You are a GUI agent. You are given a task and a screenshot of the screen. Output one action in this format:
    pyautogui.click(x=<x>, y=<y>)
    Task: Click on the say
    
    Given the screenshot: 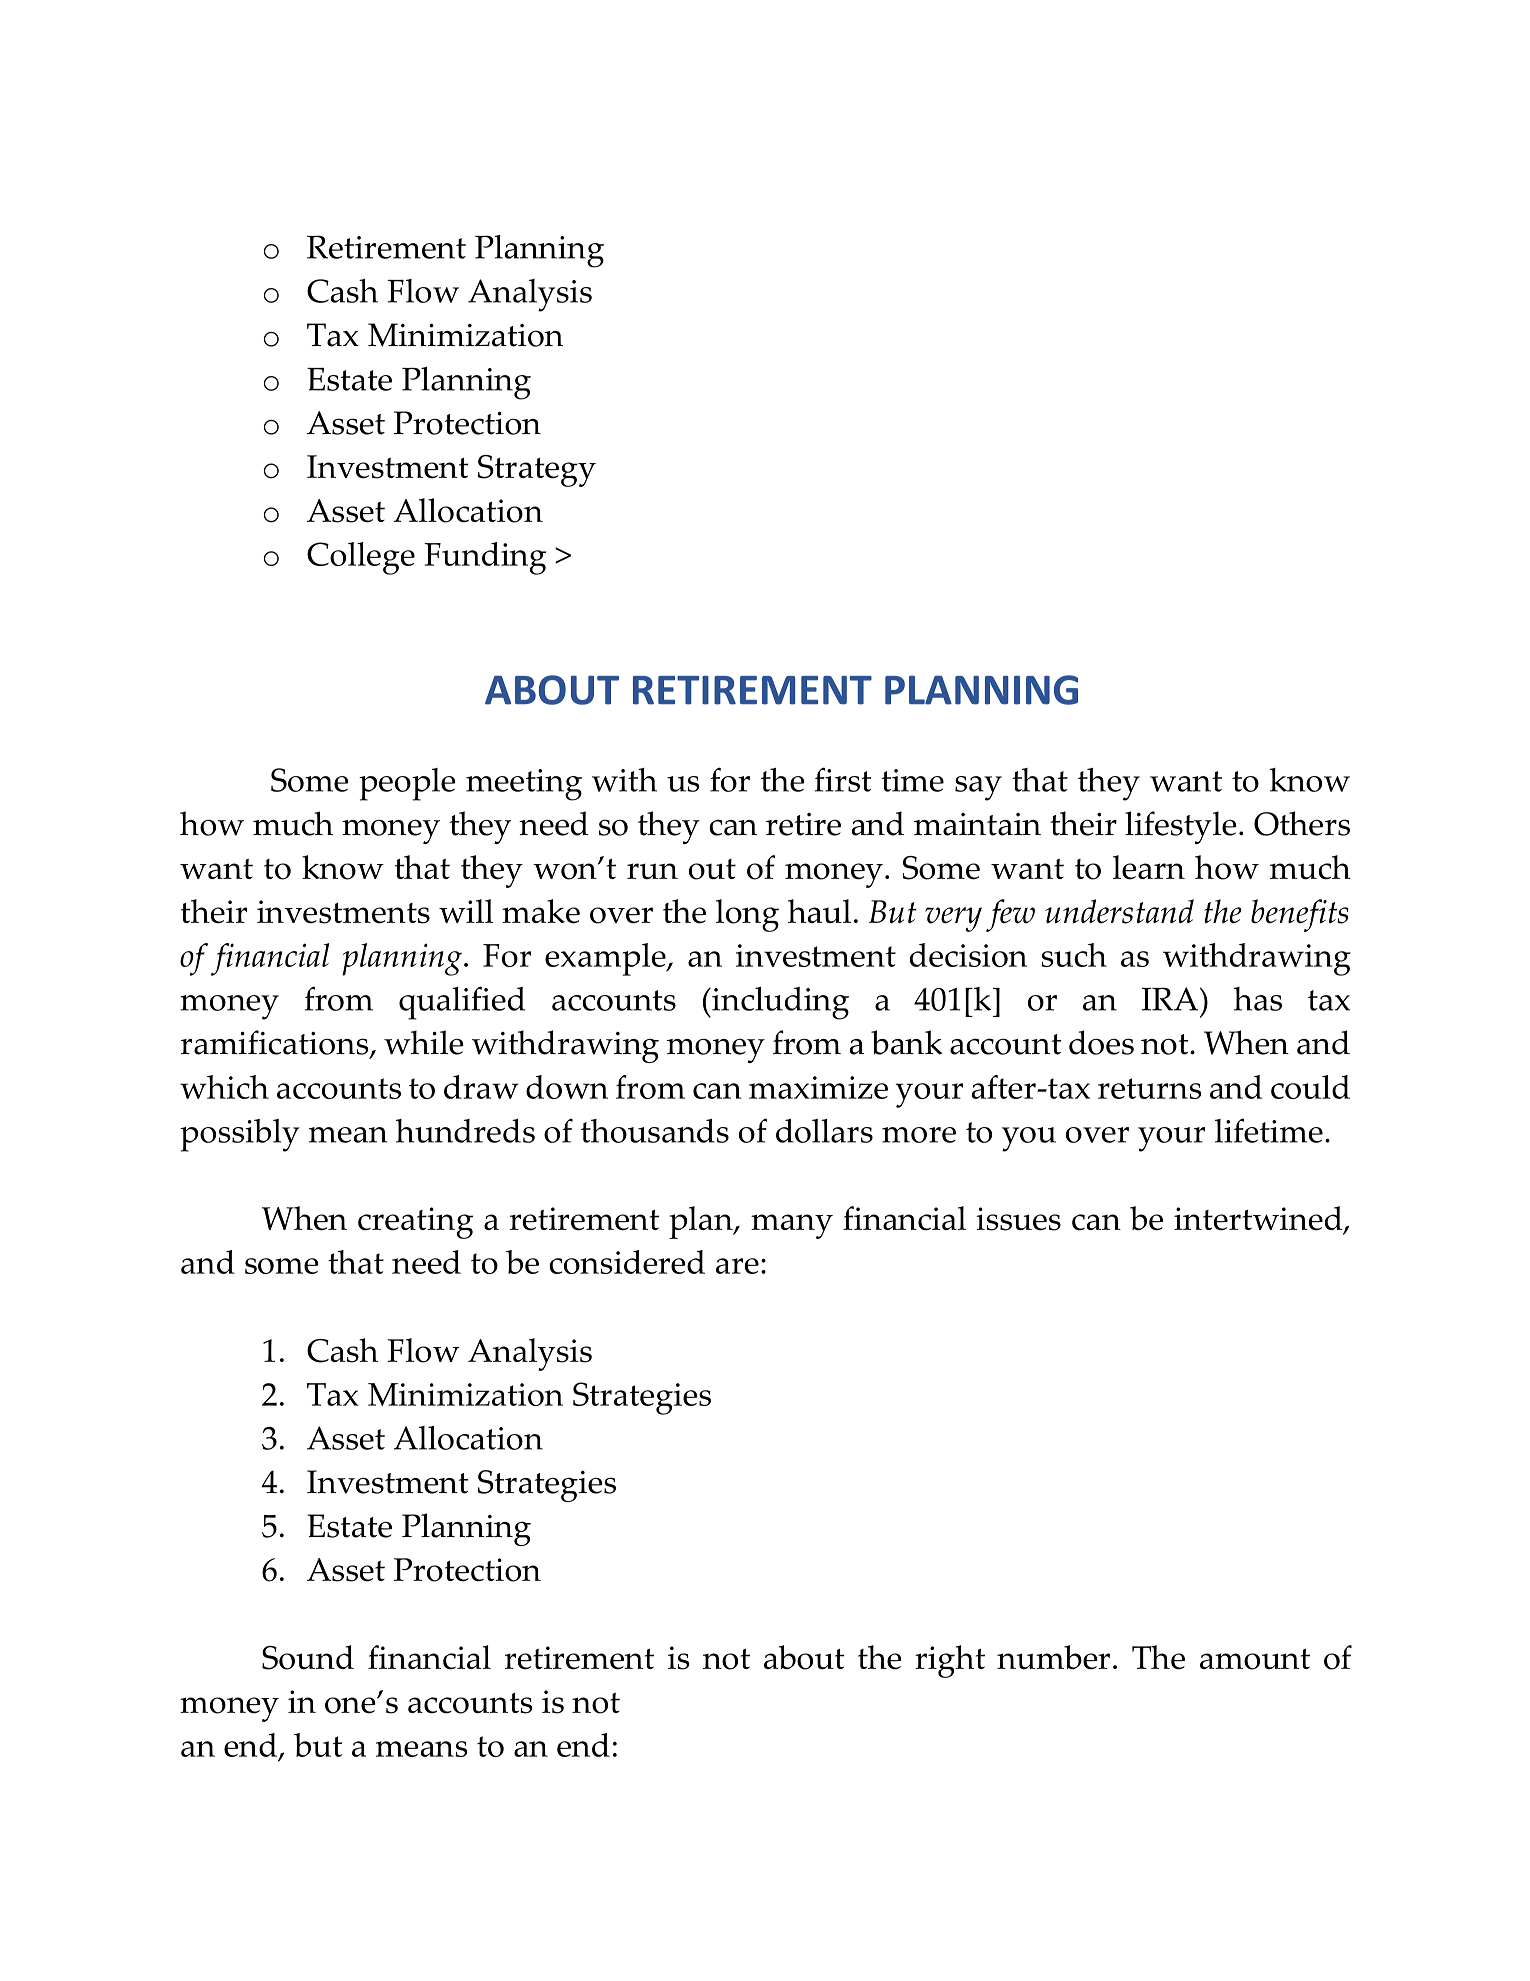 What is the action you would take?
    pyautogui.click(x=978, y=788)
